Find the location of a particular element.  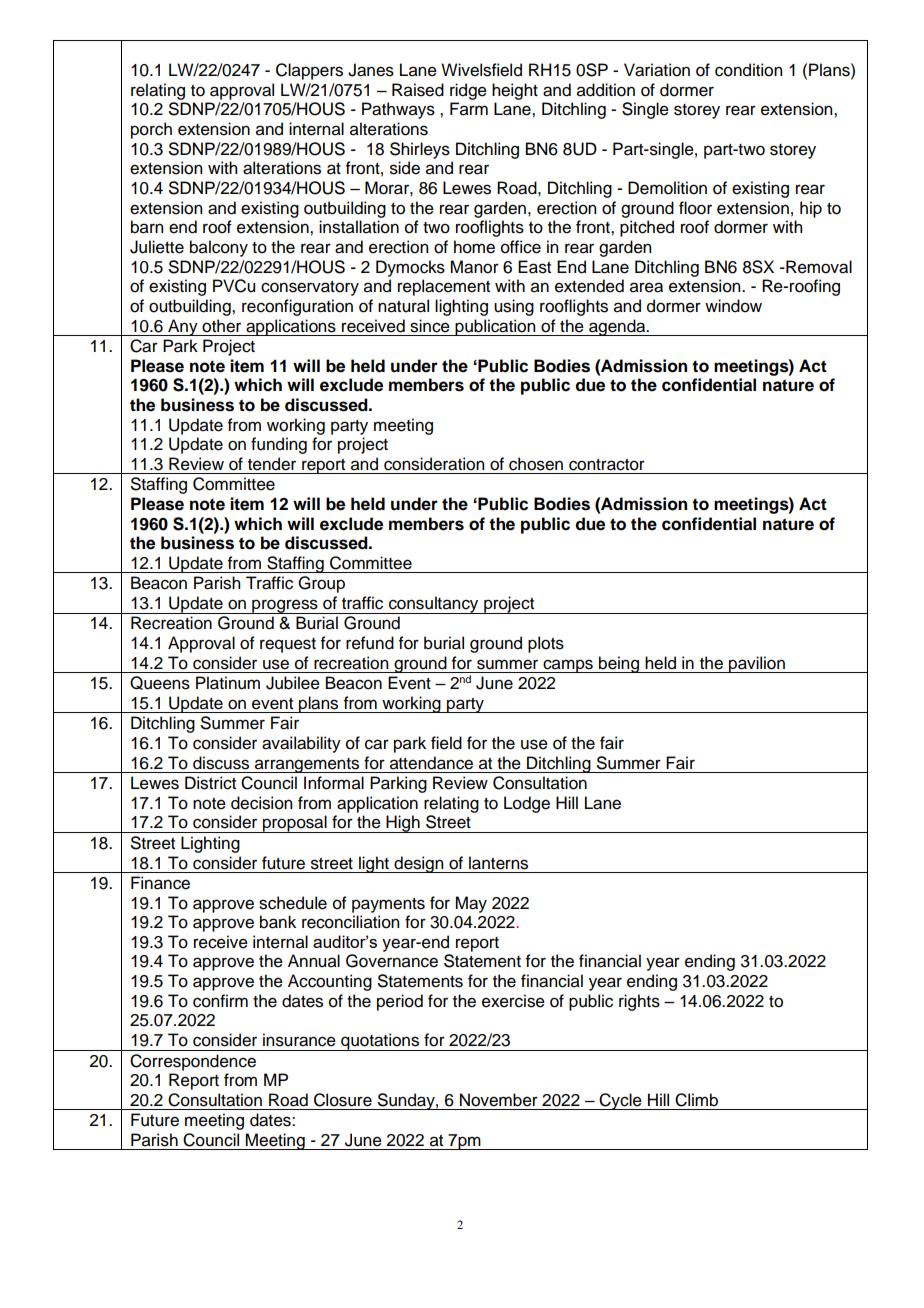

progress is located at coordinates (285, 606).
